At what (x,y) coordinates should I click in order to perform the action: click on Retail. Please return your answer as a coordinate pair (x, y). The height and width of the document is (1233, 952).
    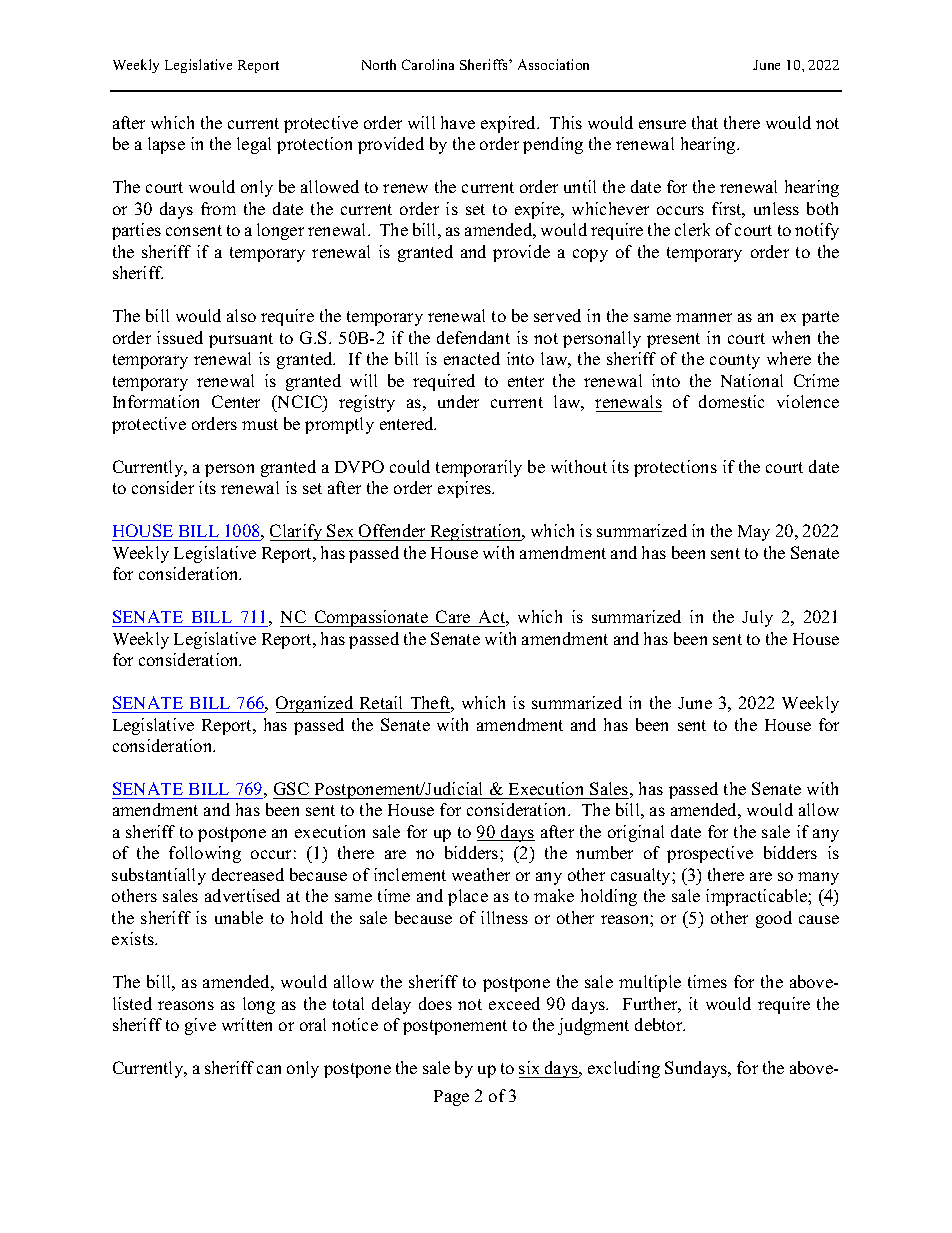
    Looking at the image, I should click on (381, 702).
